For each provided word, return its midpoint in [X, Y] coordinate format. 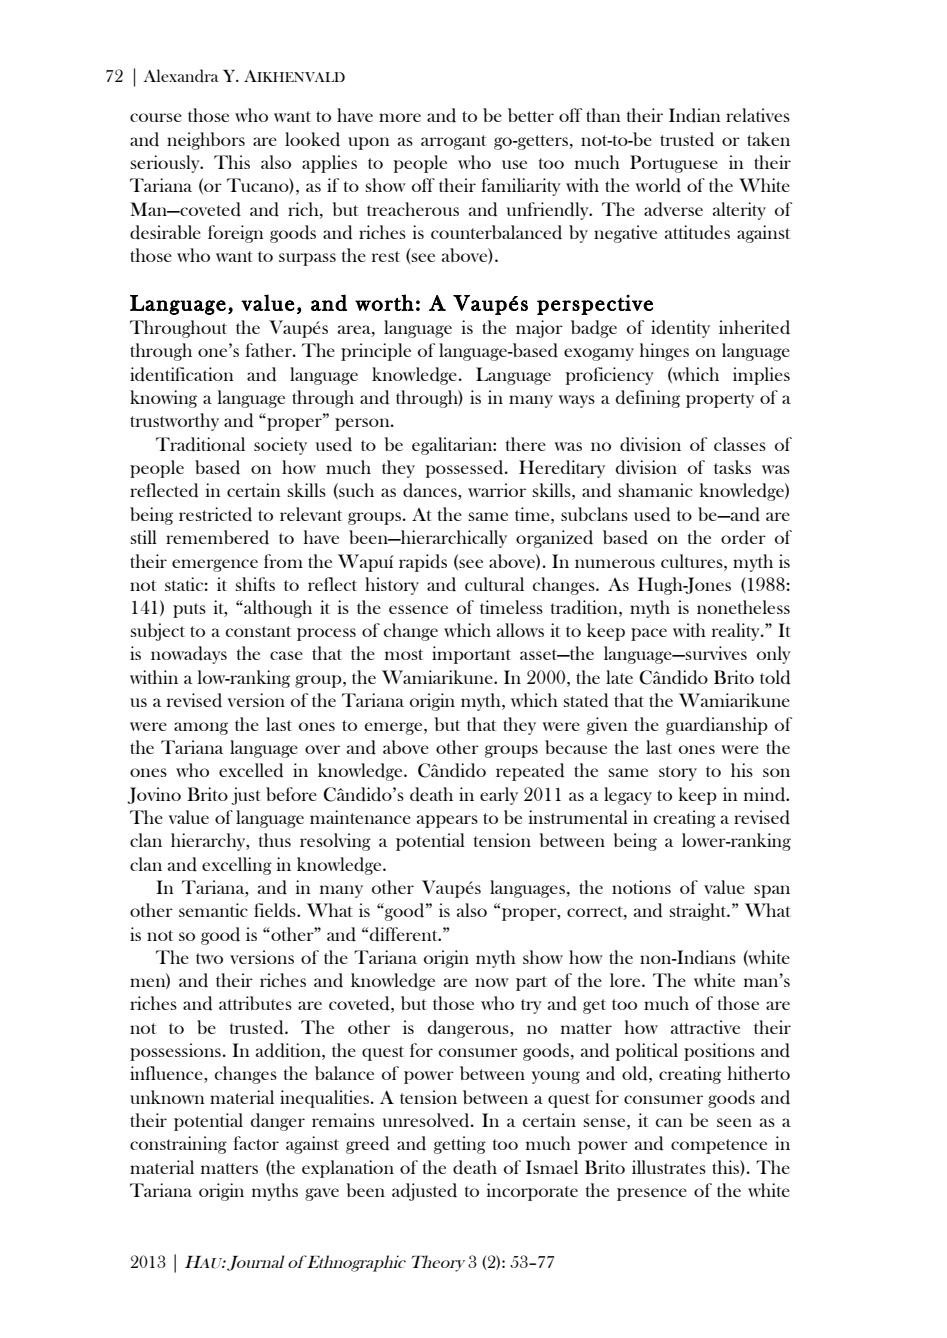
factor [256, 1143]
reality [737, 632]
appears [447, 821]
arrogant [453, 142]
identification [182, 374]
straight [699, 912]
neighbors [206, 141]
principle [376, 352]
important [471, 655]
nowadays [189, 655]
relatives [758, 115]
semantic [213, 910]
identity [680, 329]
